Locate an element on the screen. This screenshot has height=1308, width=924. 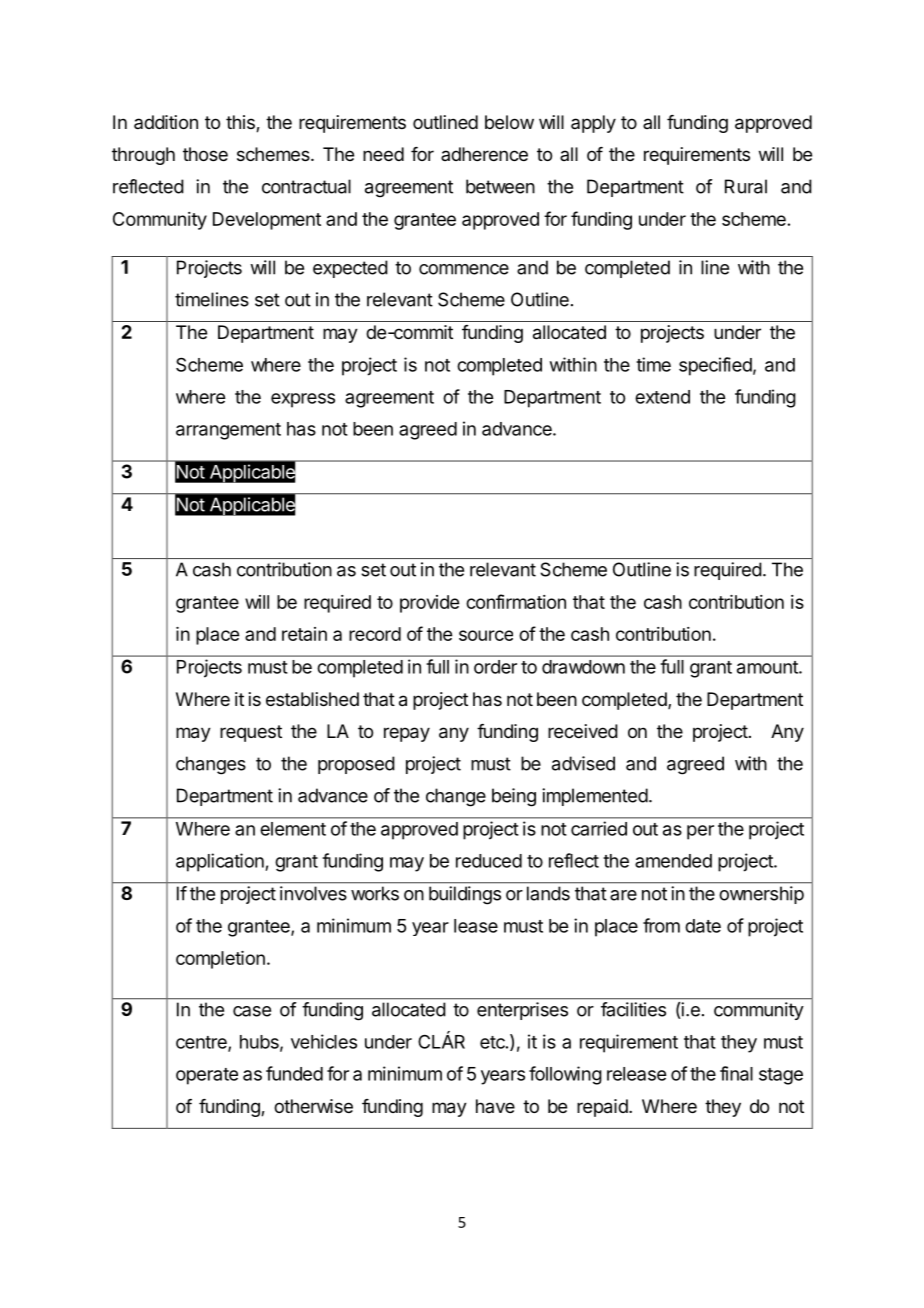
being is located at coordinates (514, 797).
